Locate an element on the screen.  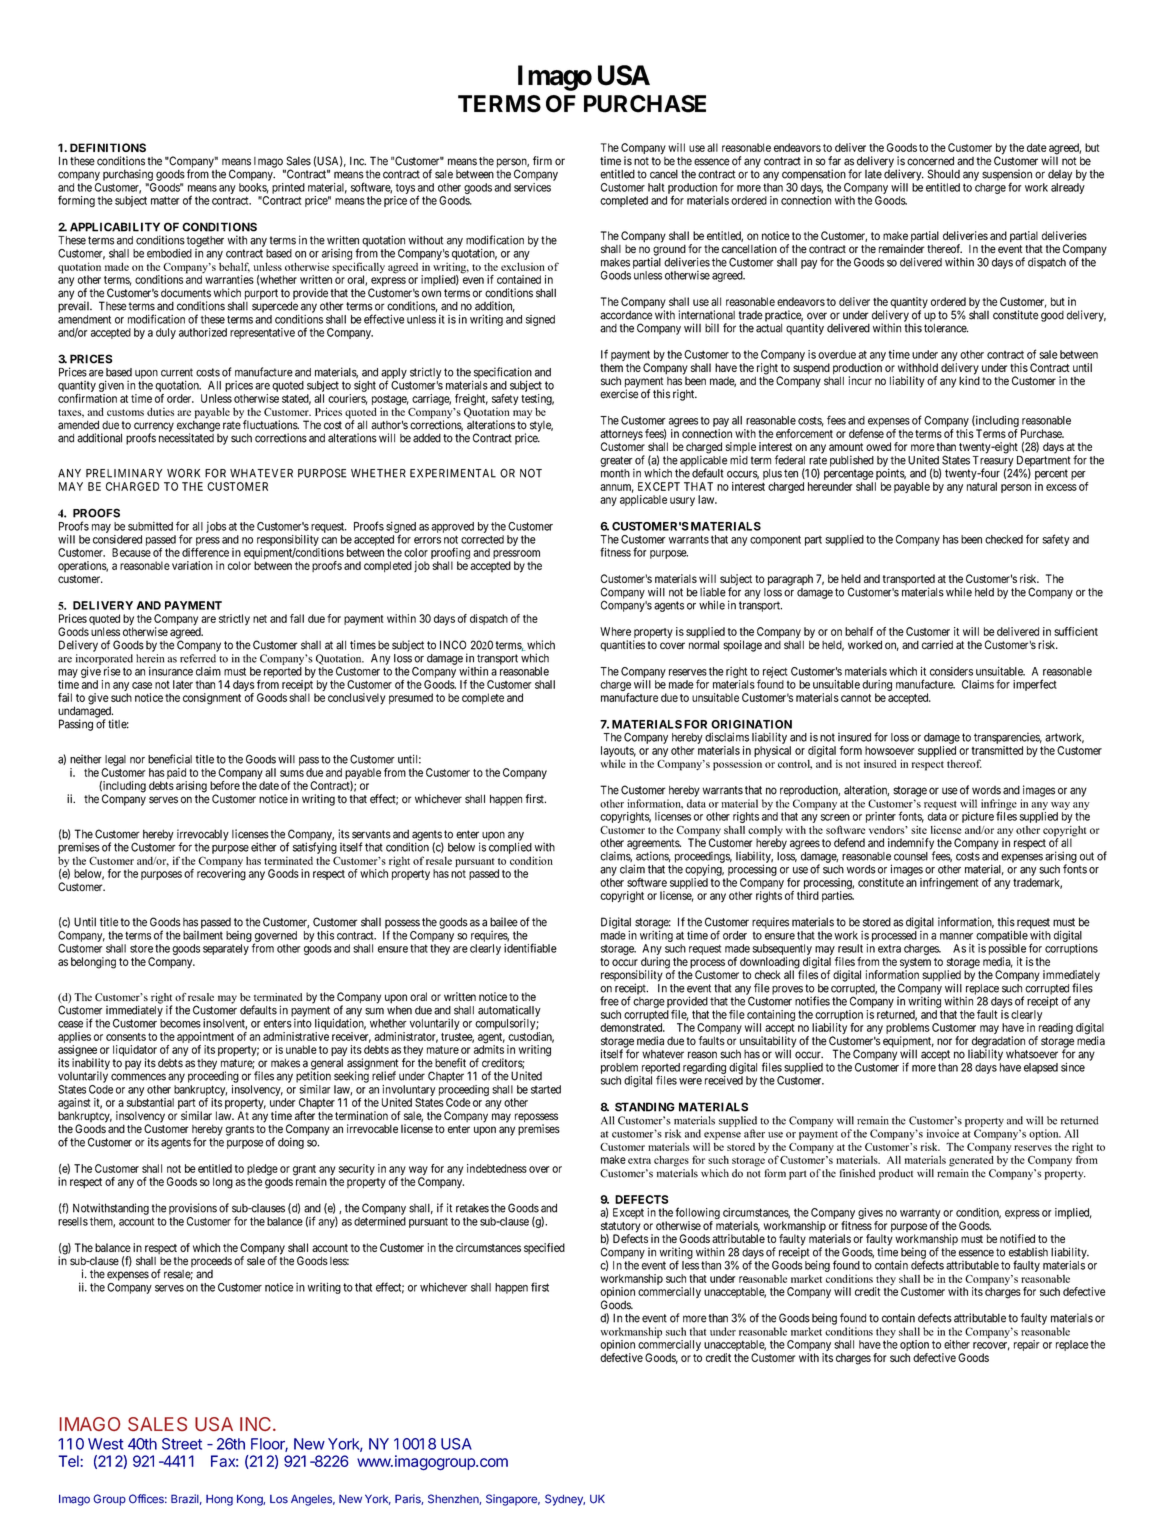
services is located at coordinates (532, 187).
